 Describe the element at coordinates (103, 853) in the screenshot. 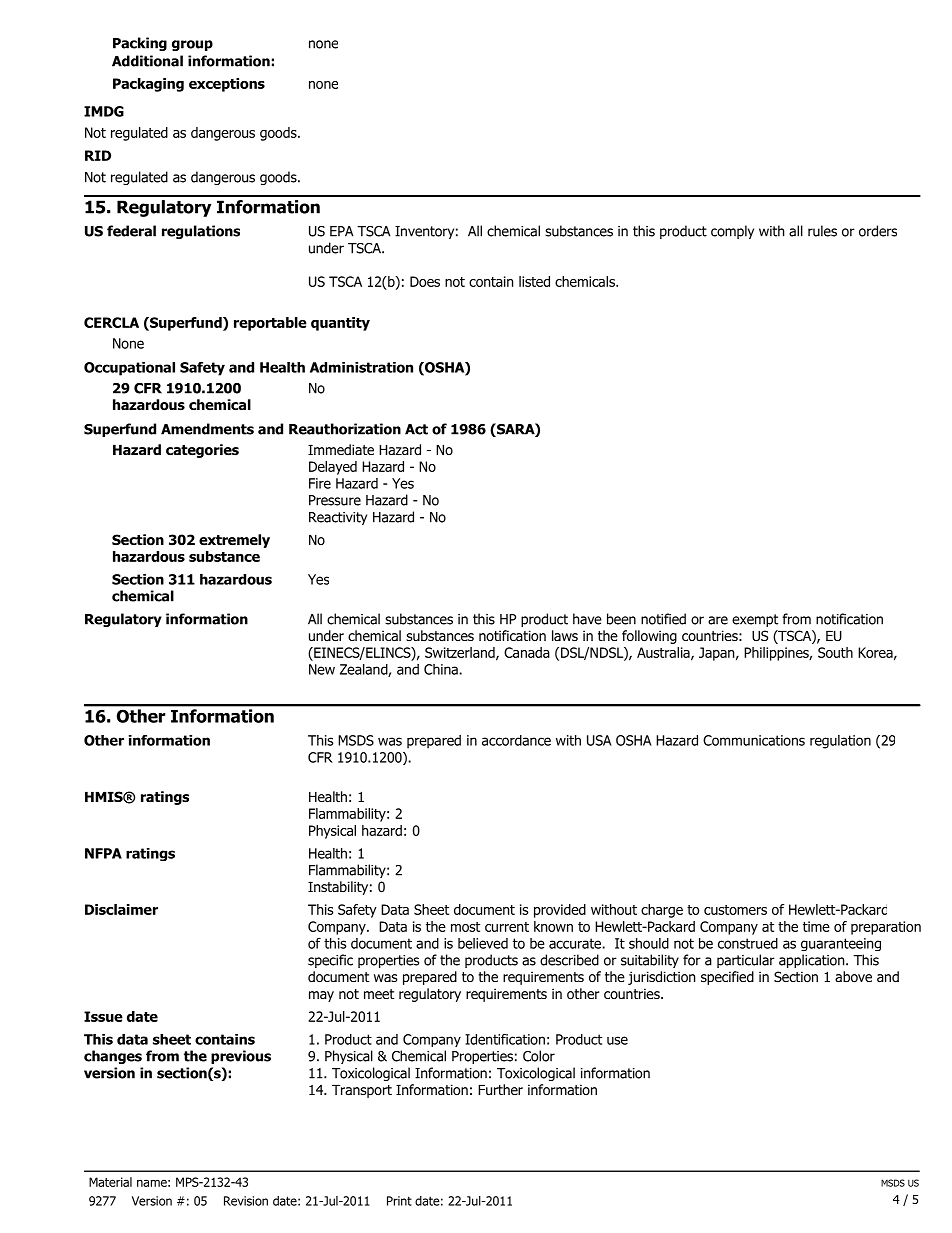

I see `NFPA` at that location.
